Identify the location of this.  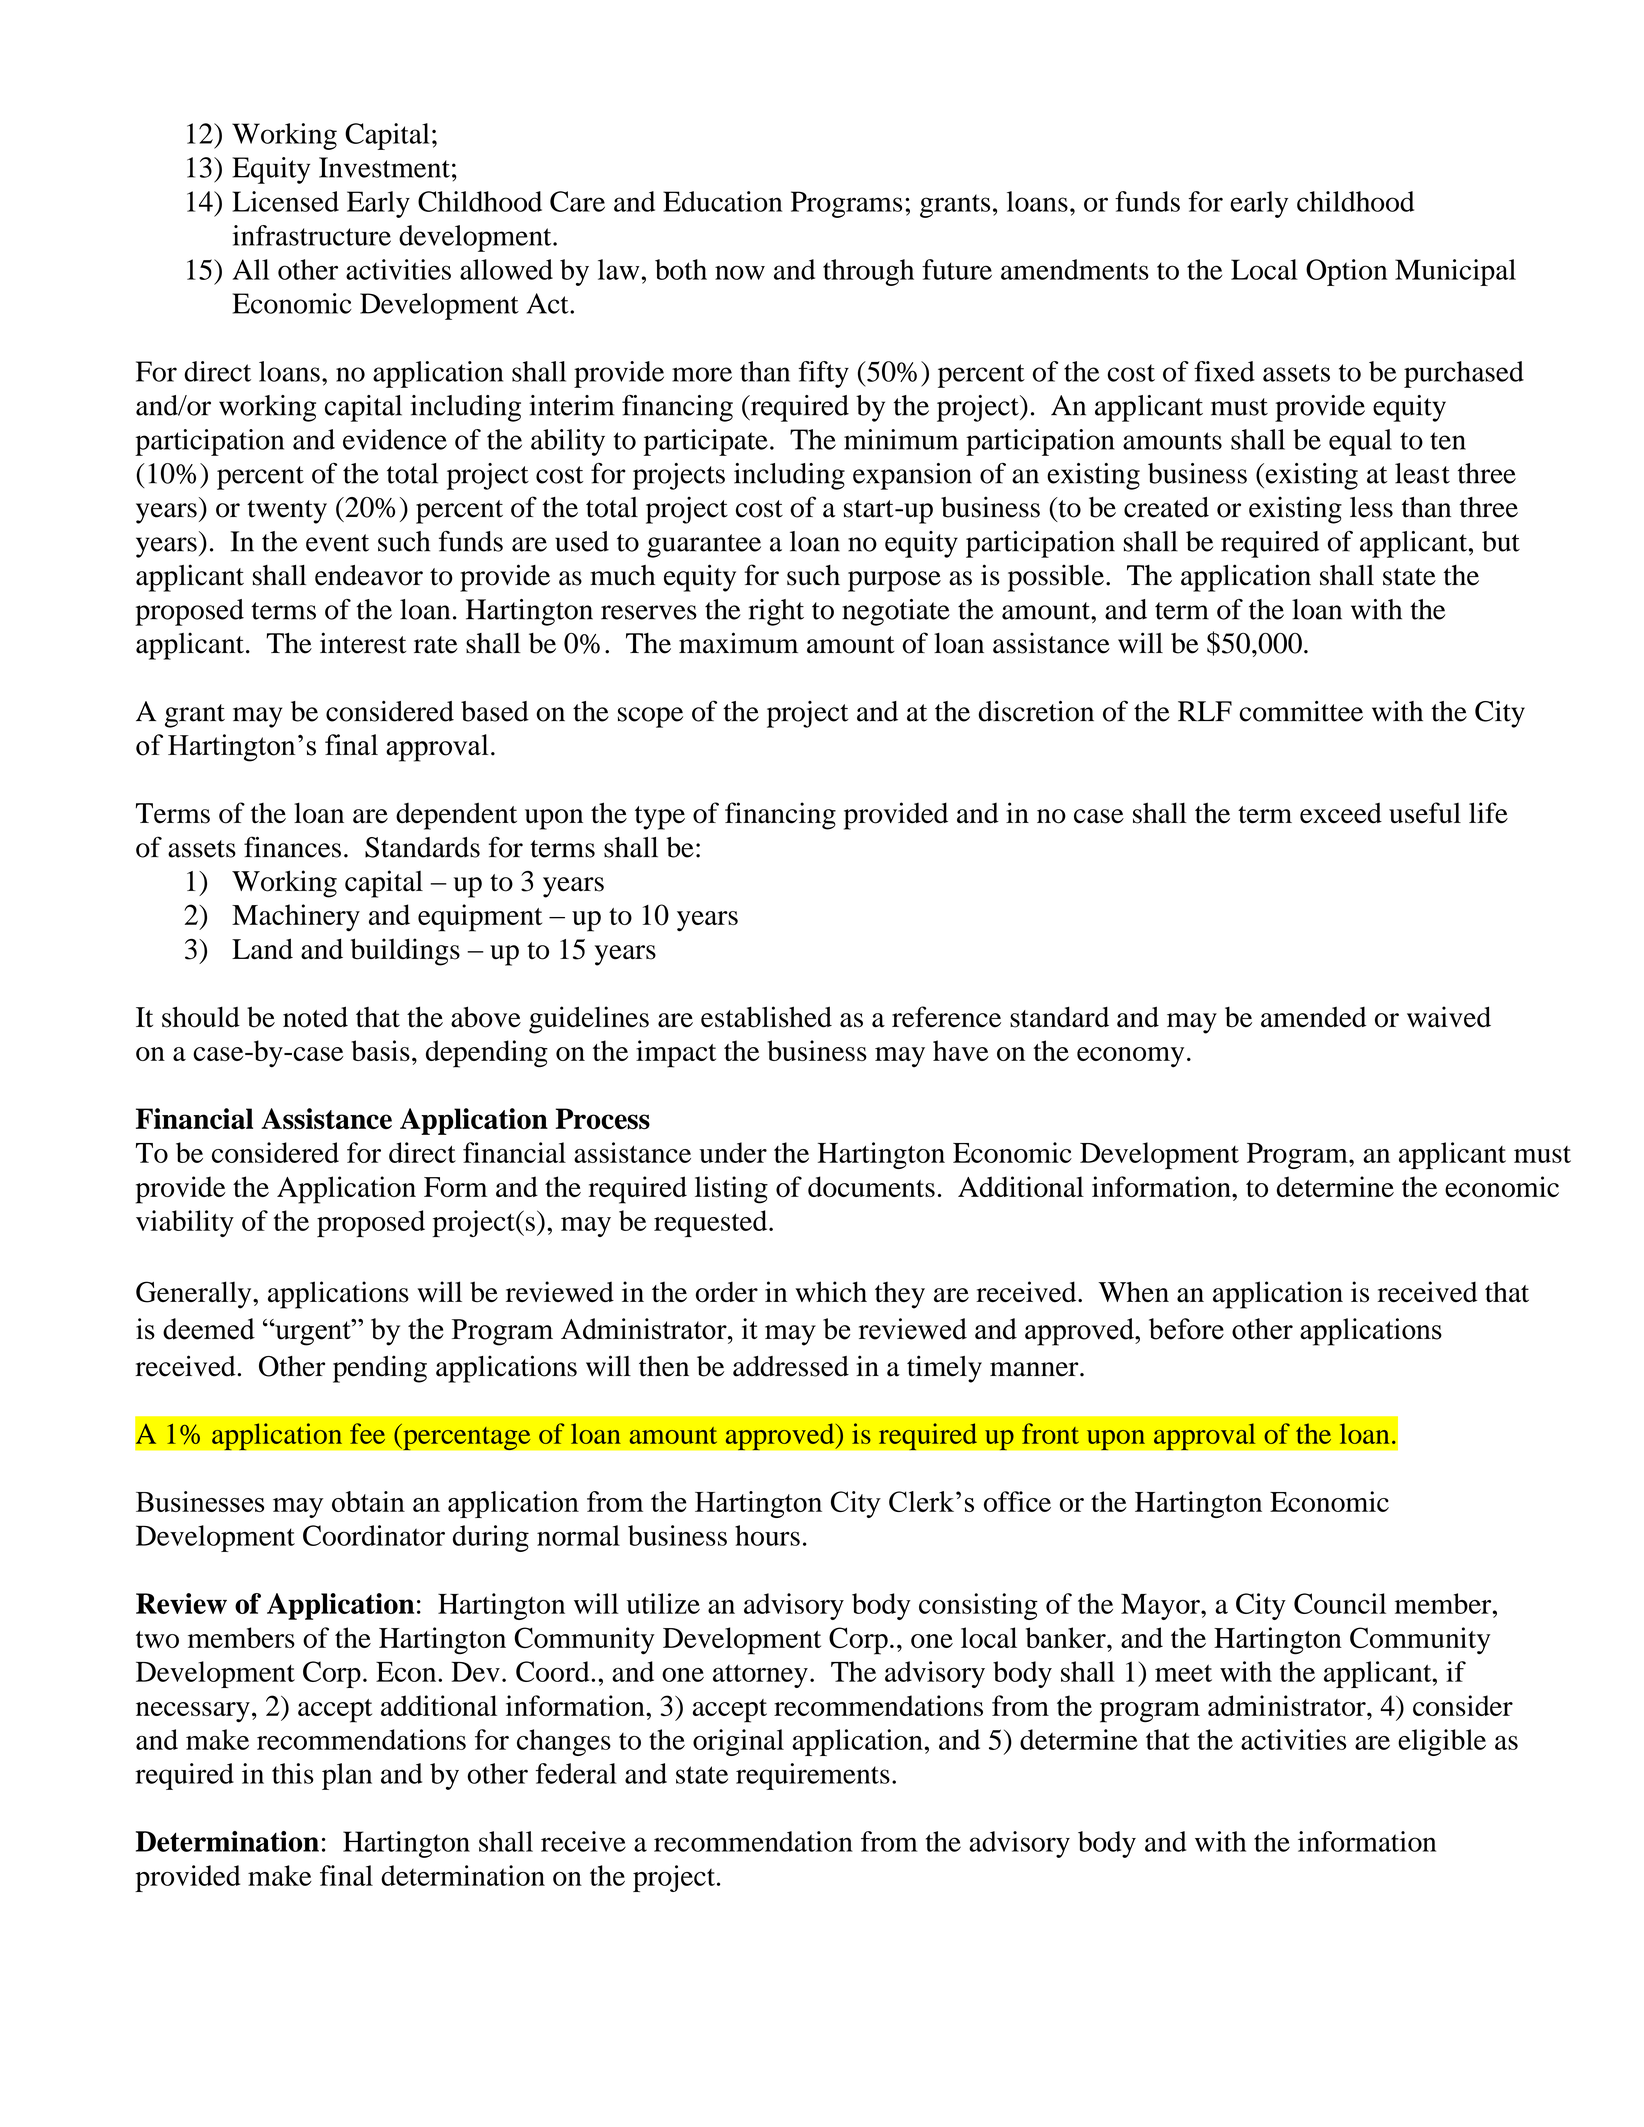
(293, 1773).
